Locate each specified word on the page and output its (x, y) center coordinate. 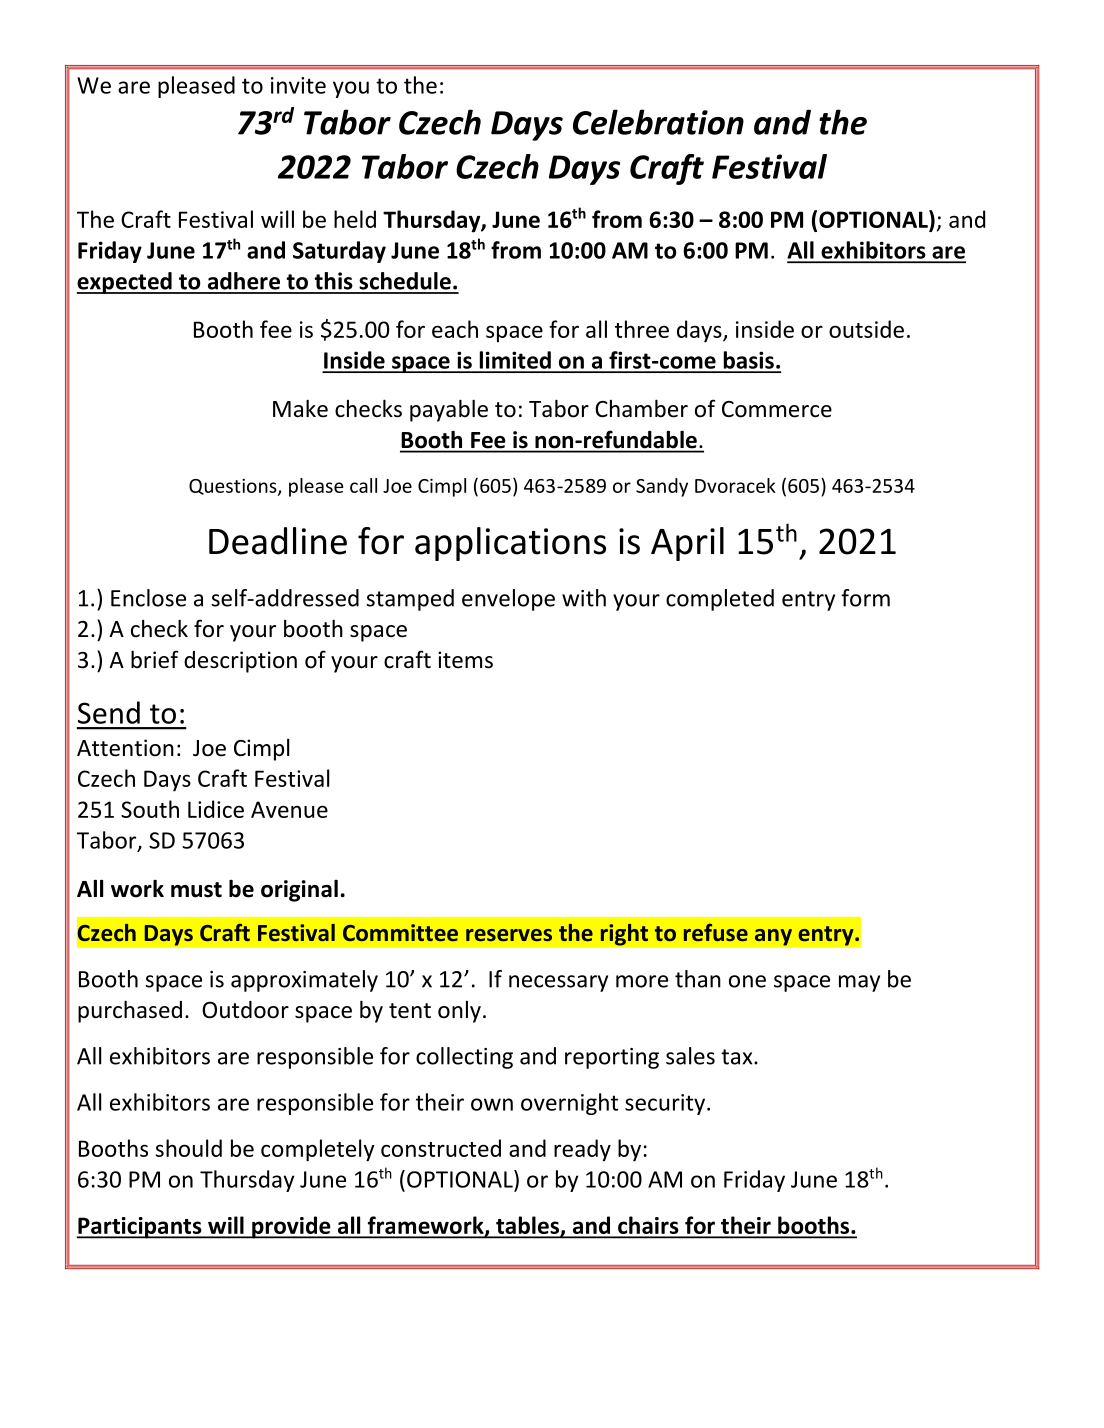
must (196, 890)
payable (449, 410)
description (240, 662)
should (188, 1148)
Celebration (658, 122)
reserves (509, 935)
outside (866, 329)
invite (298, 85)
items (465, 660)
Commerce (777, 409)
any (773, 937)
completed (720, 600)
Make (300, 408)
